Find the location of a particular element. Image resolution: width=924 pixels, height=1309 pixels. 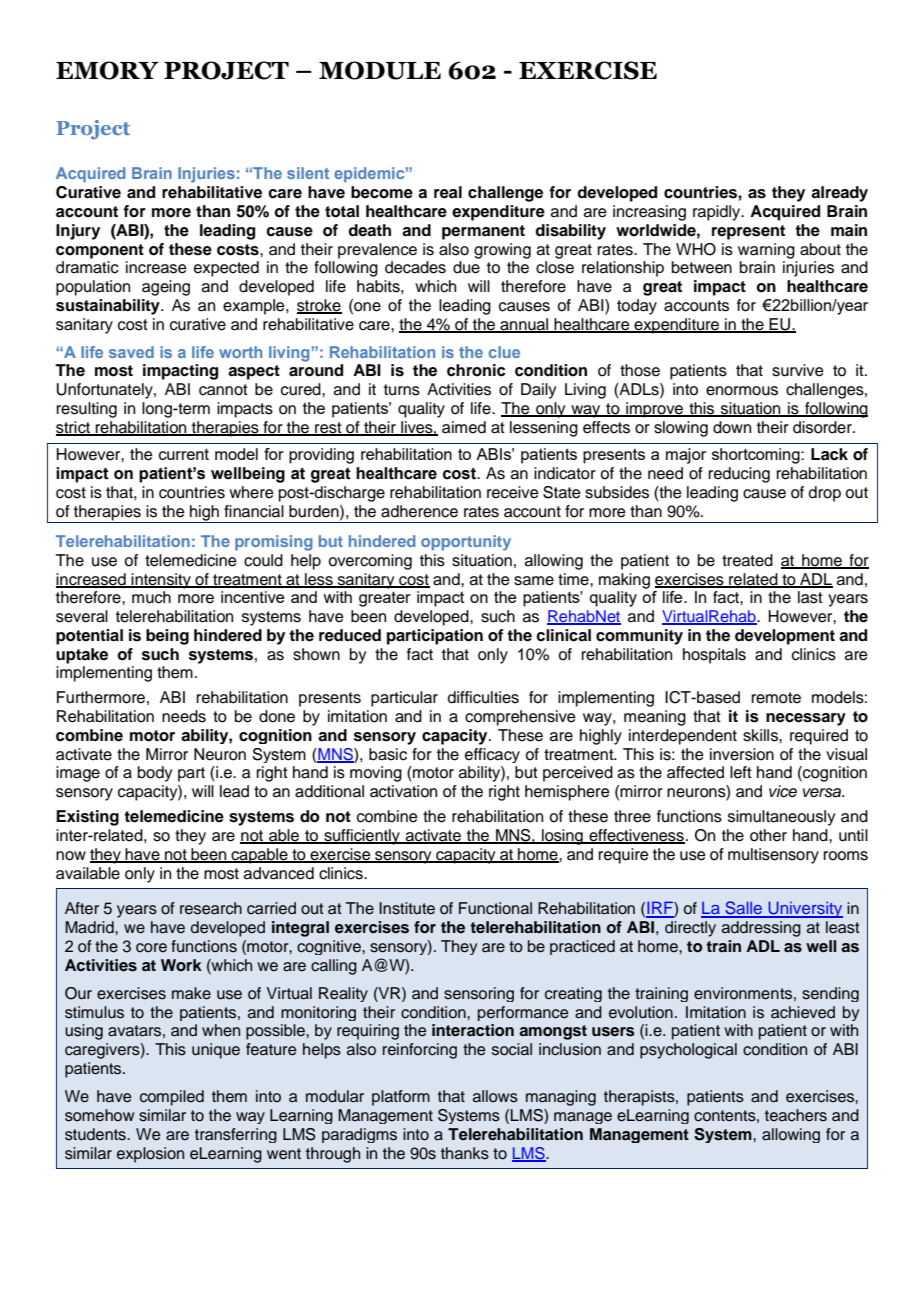

same is located at coordinates (534, 581).
